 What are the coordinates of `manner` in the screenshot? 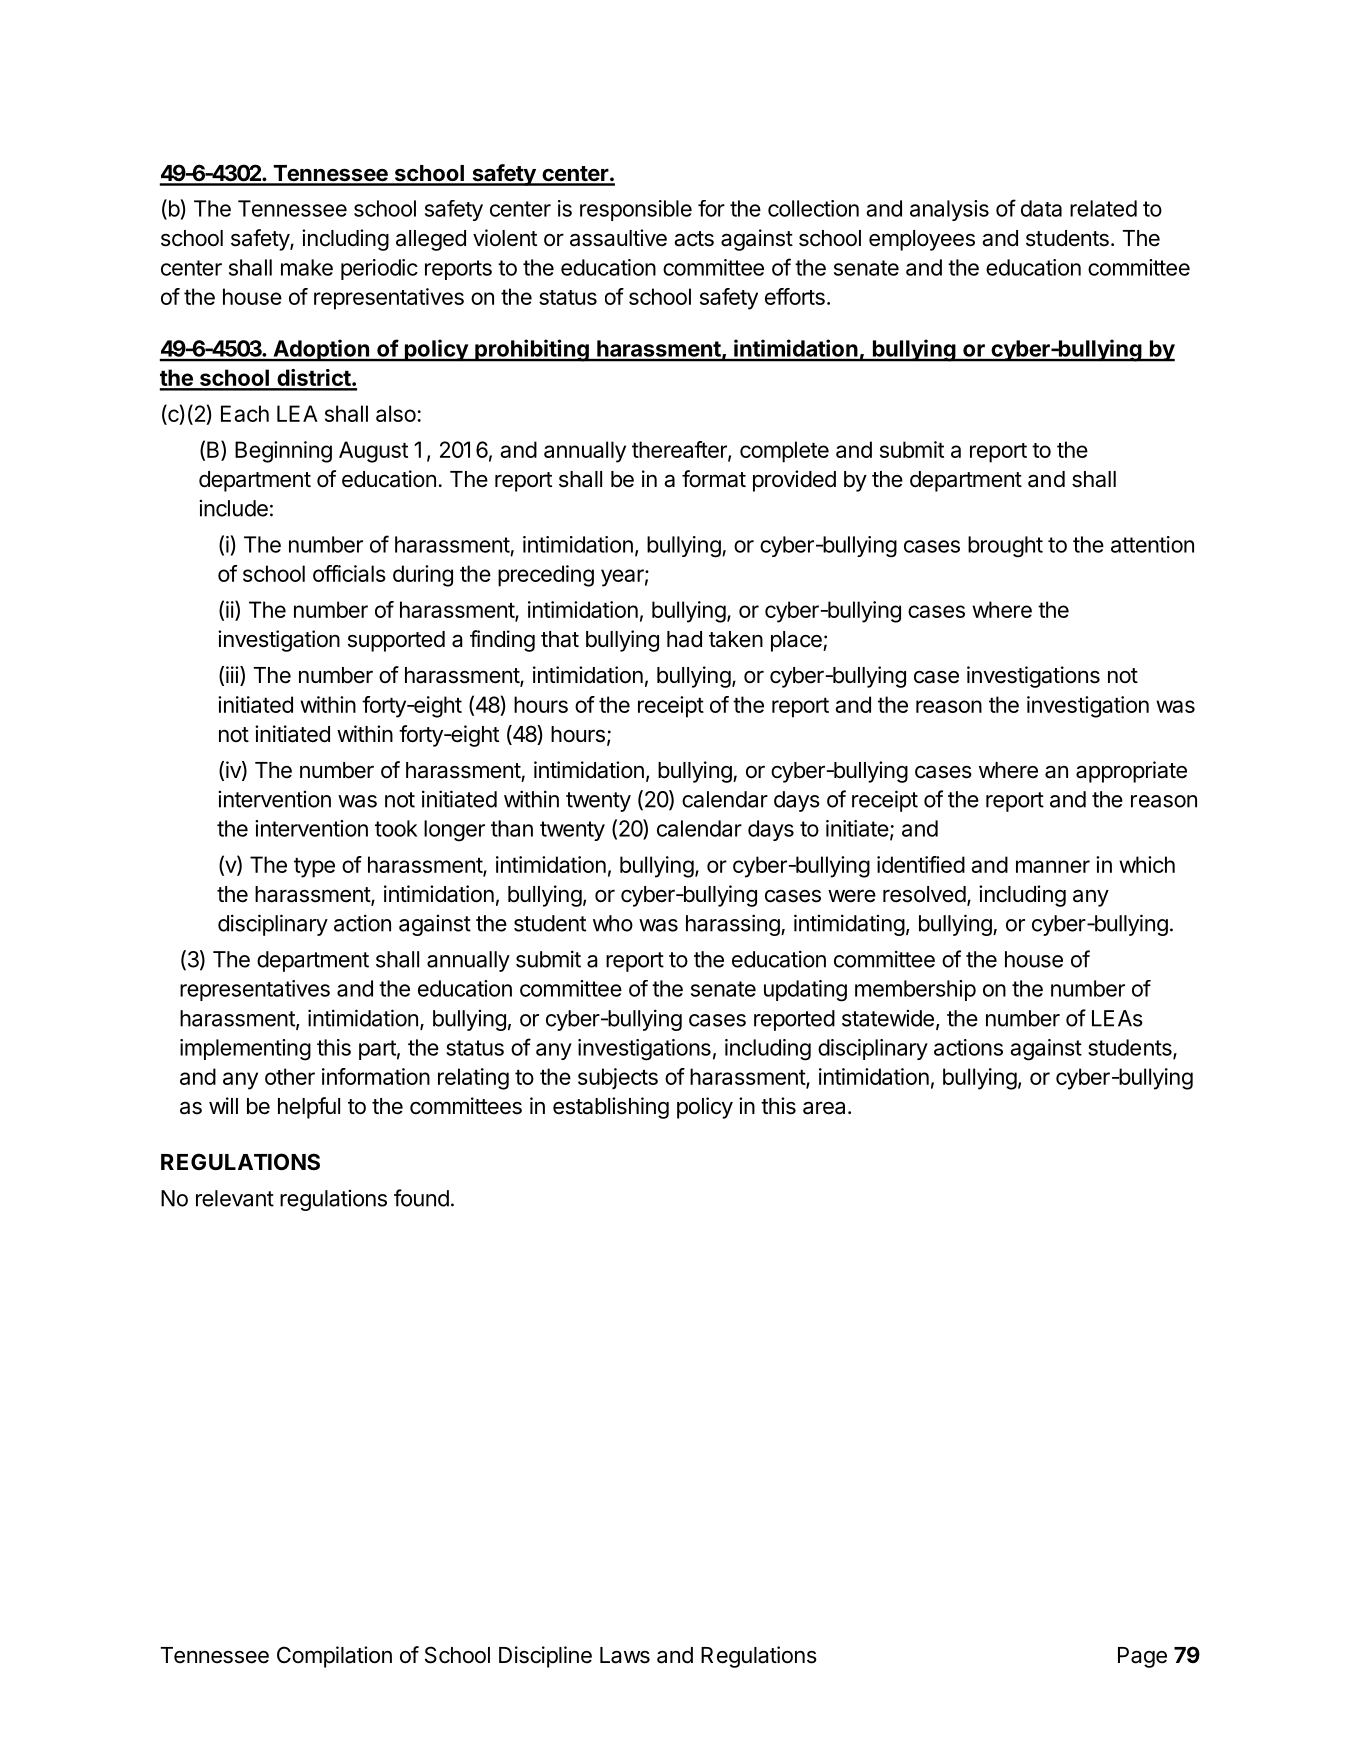 It's located at (1053, 866).
